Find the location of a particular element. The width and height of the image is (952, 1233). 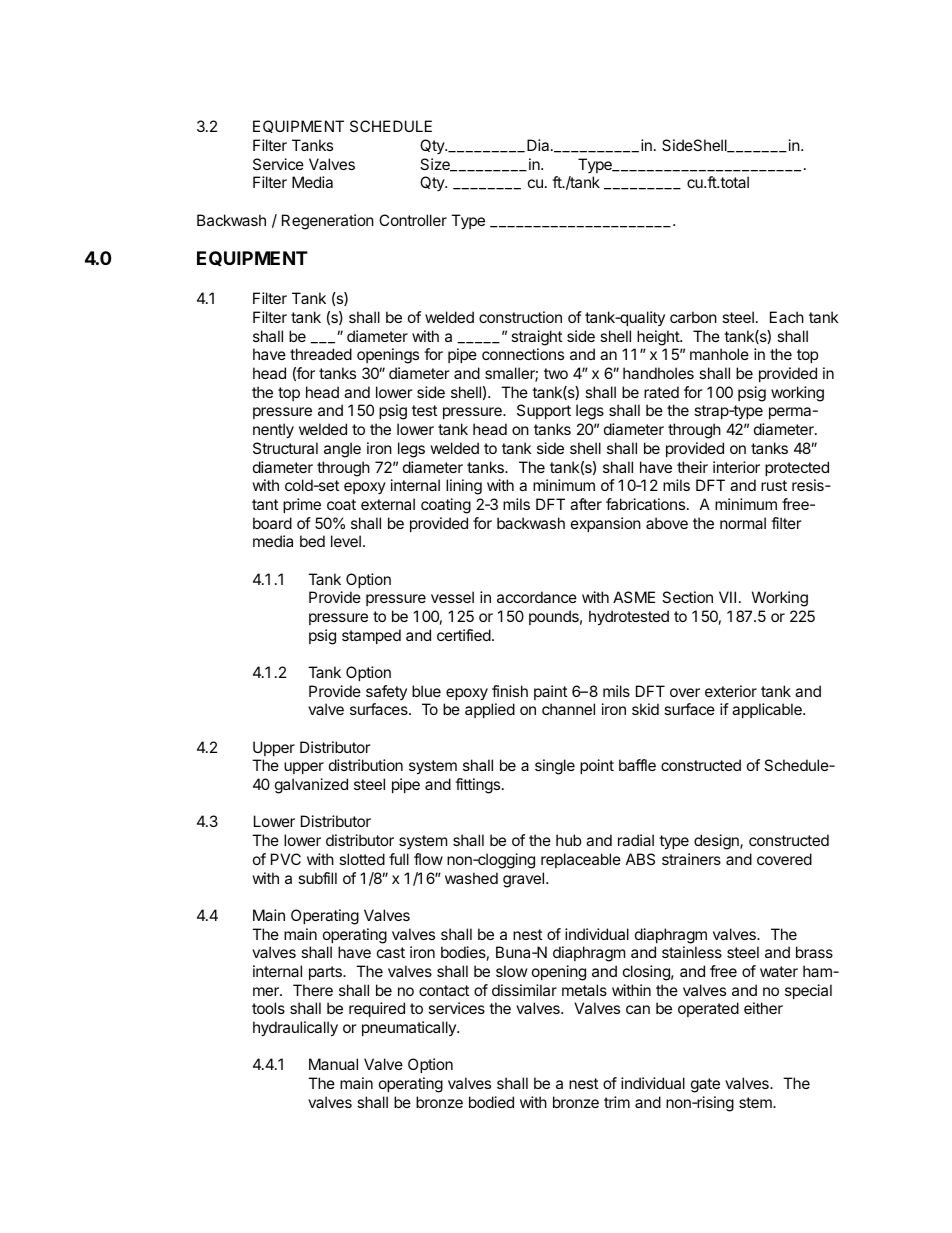

distribution is located at coordinates (366, 765).
